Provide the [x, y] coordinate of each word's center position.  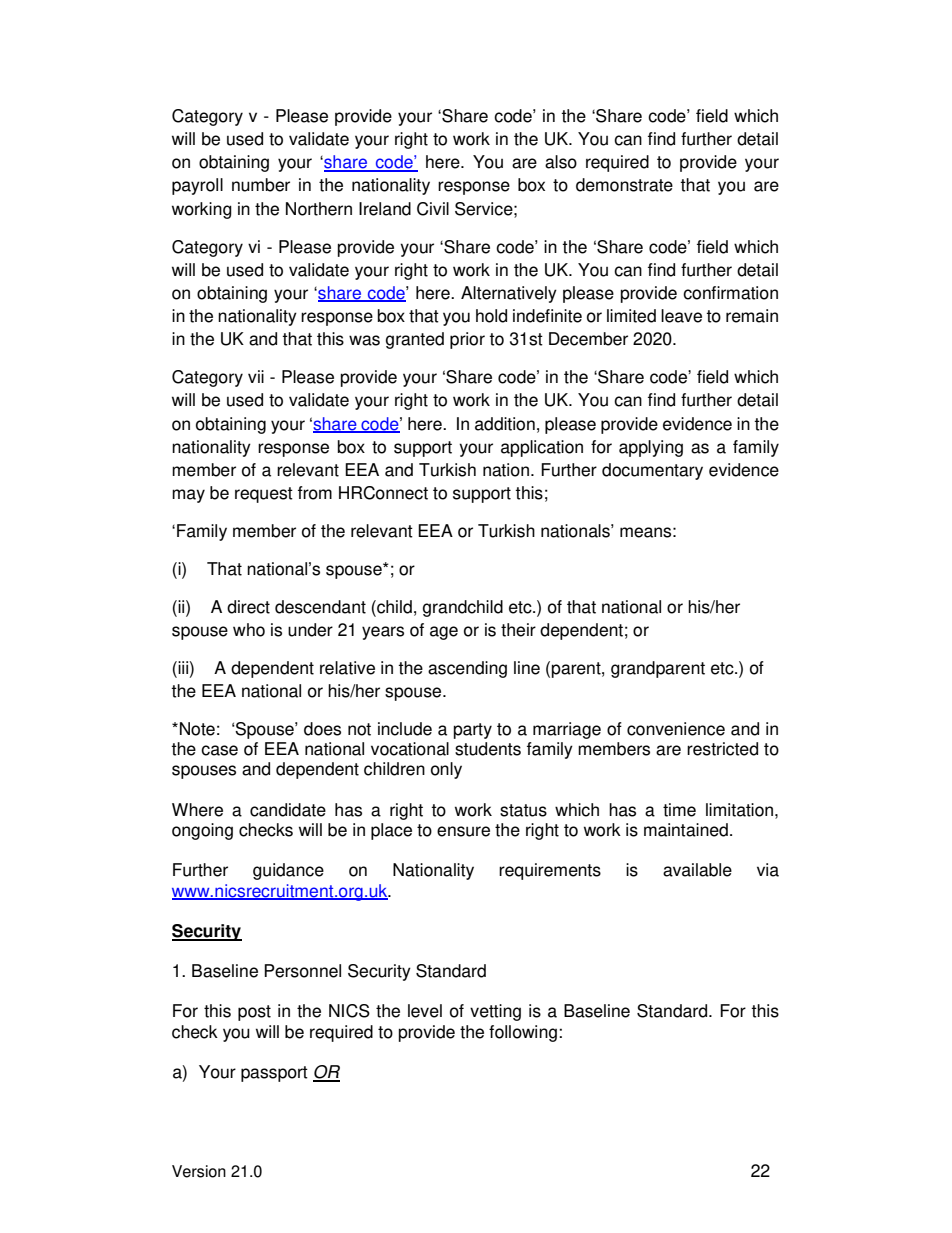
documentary [652, 471]
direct [248, 607]
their [518, 630]
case [219, 750]
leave [681, 316]
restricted [722, 749]
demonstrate [624, 185]
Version [199, 1171]
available [697, 870]
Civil [433, 209]
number [261, 185]
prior [467, 340]
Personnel [302, 971]
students [488, 749]
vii [256, 376]
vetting [495, 1012]
